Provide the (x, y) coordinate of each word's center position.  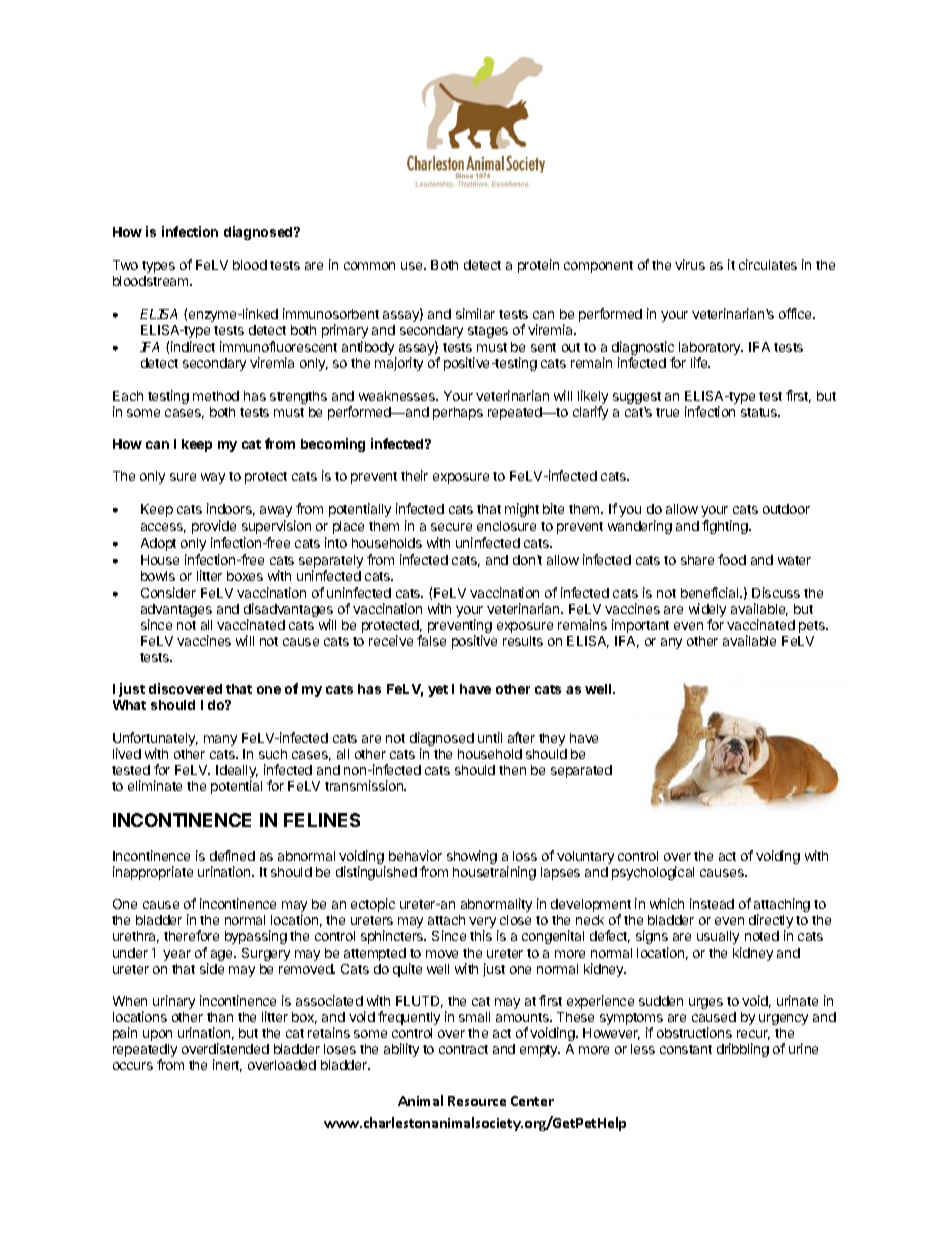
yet (438, 691)
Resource (477, 1101)
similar (475, 313)
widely (707, 611)
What (129, 705)
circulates (768, 264)
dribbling (743, 1050)
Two (125, 265)
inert (227, 1065)
